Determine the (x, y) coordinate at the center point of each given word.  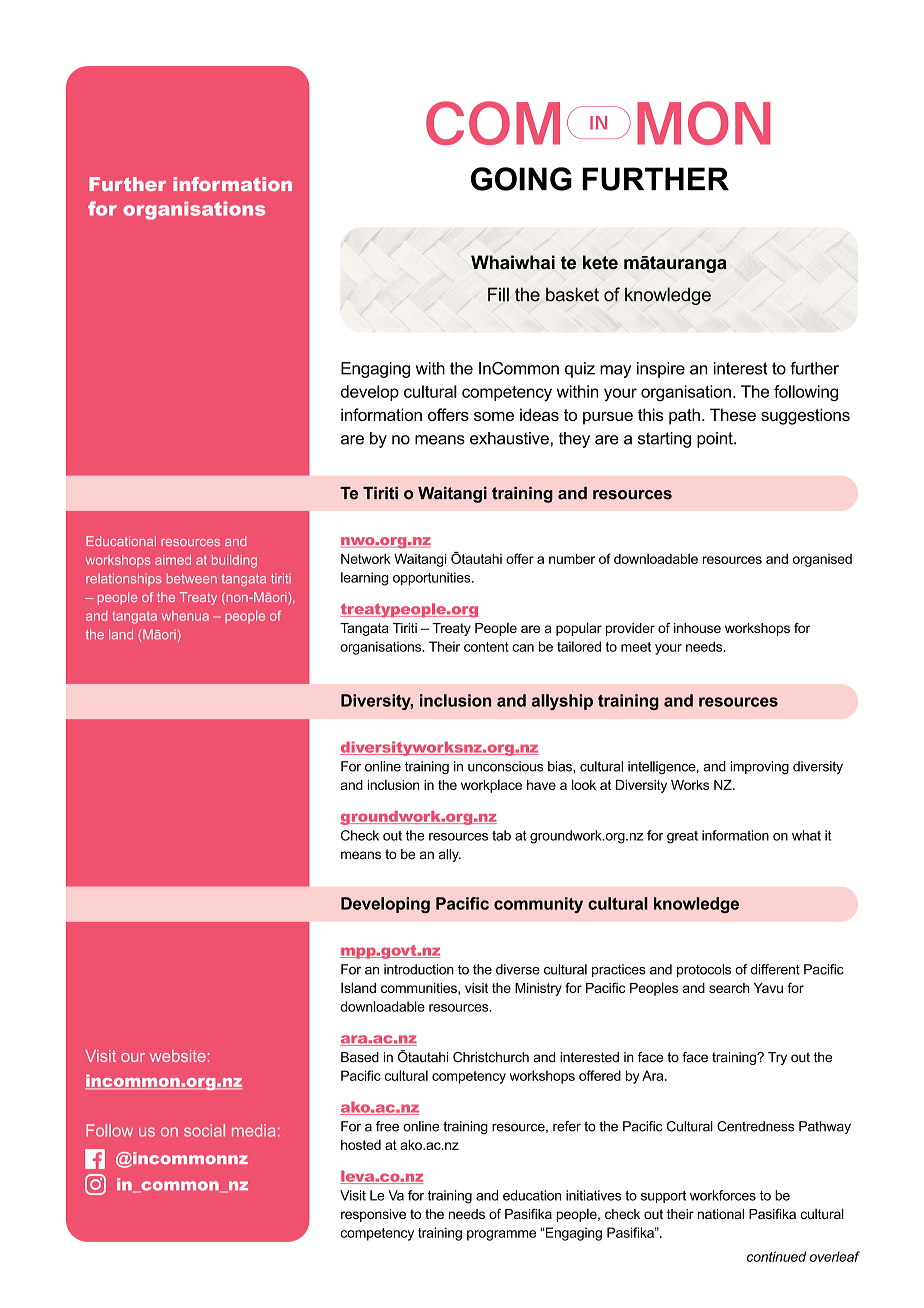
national (721, 1213)
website (178, 1056)
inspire (661, 370)
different (775, 969)
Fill (498, 294)
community (538, 905)
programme (501, 1235)
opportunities (433, 579)
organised (822, 560)
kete (600, 262)
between (192, 578)
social (204, 1130)
